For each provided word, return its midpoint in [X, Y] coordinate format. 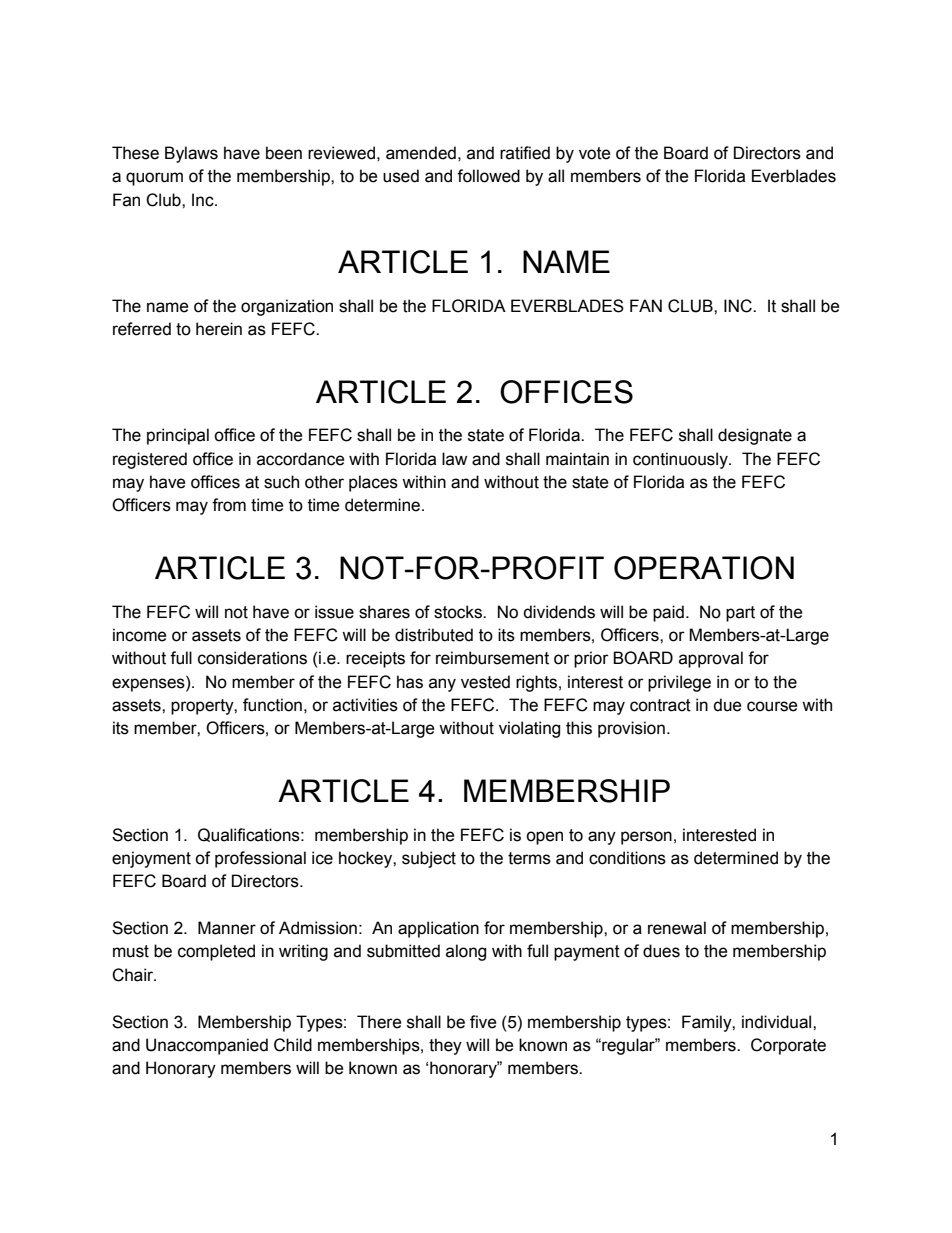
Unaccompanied [207, 1046]
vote [595, 153]
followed [488, 176]
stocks [459, 612]
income [140, 635]
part [740, 614]
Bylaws [191, 154]
